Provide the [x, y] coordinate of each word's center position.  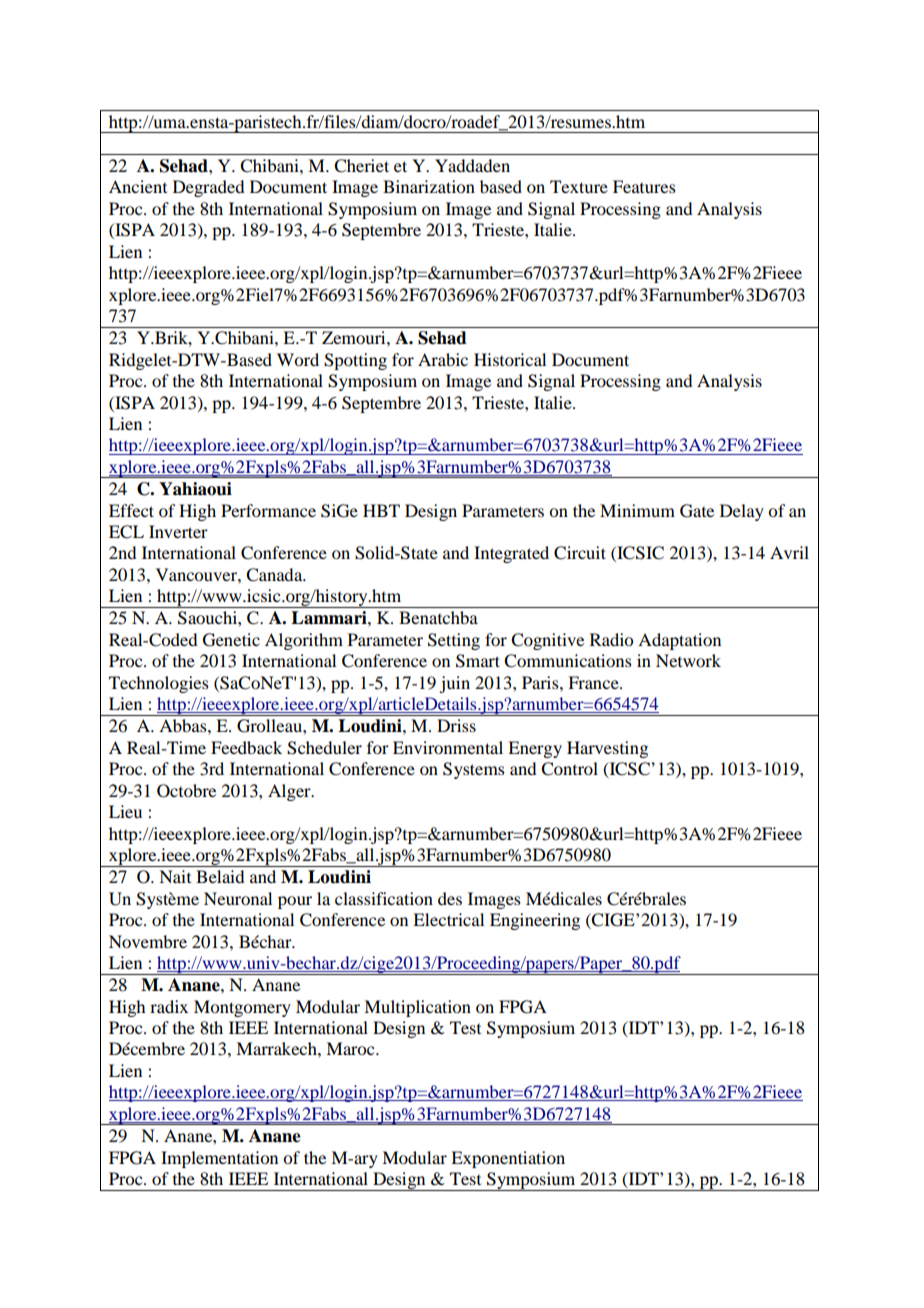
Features [644, 186]
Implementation [219, 1159]
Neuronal [238, 898]
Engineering [535, 921]
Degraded [208, 188]
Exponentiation [508, 1159]
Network [688, 660]
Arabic [443, 359]
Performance [268, 510]
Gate [697, 511]
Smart [478, 661]
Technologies [159, 684]
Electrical [448, 919]
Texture [579, 186]
